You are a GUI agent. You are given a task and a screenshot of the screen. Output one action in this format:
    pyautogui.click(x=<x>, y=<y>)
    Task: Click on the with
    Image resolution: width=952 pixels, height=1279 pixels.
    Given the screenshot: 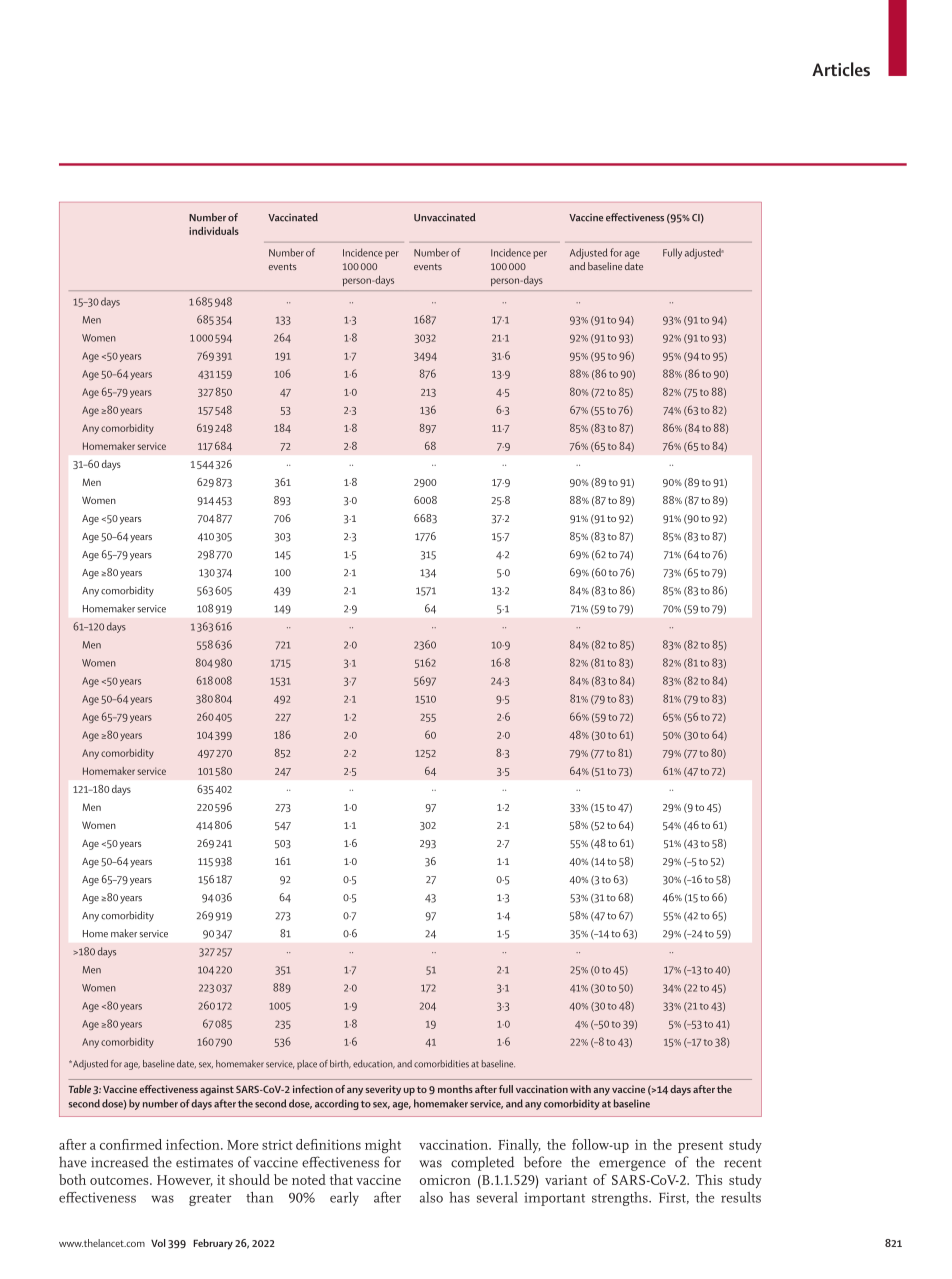 What is the action you would take?
    pyautogui.click(x=580, y=1089)
